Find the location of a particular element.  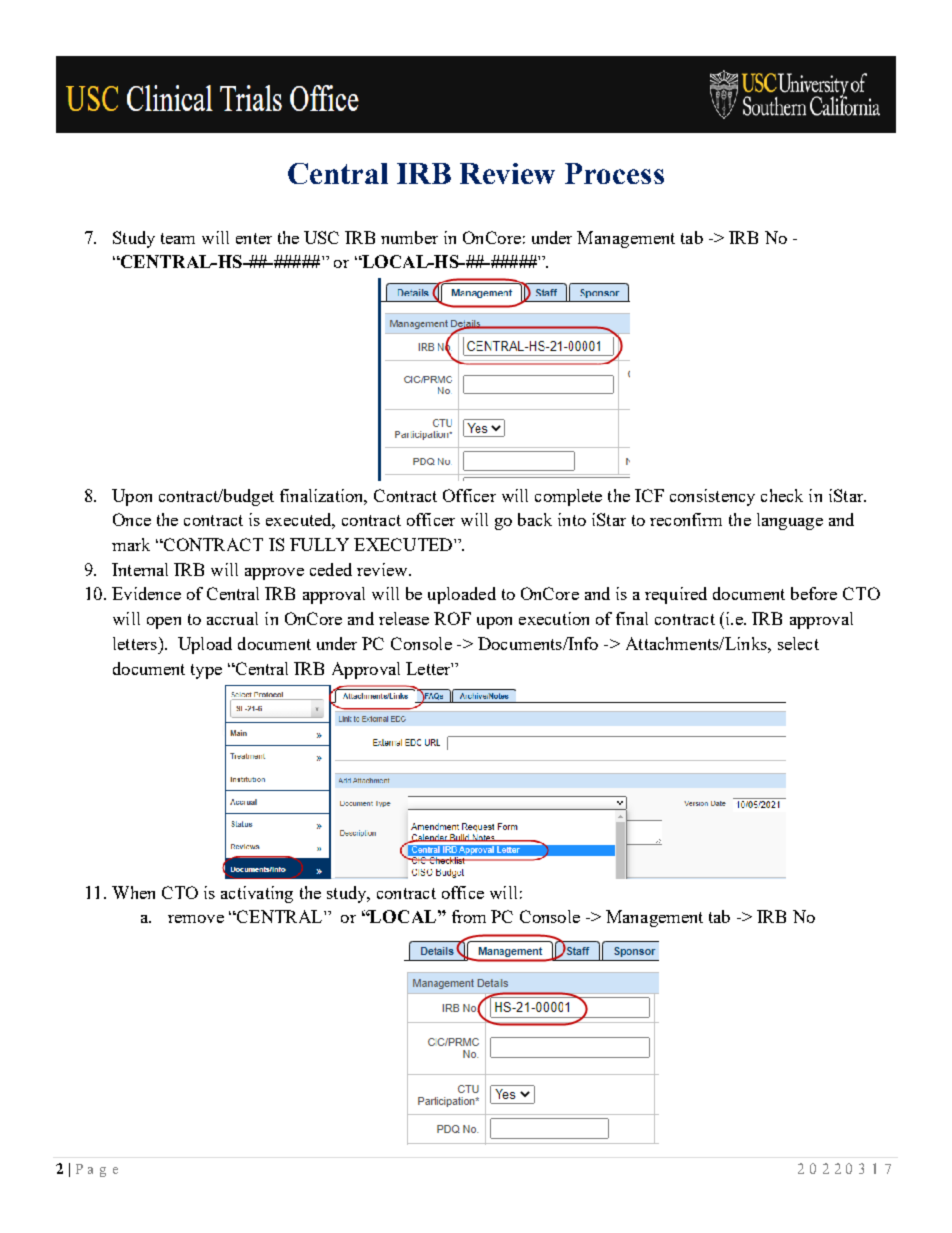

team is located at coordinates (178, 238).
